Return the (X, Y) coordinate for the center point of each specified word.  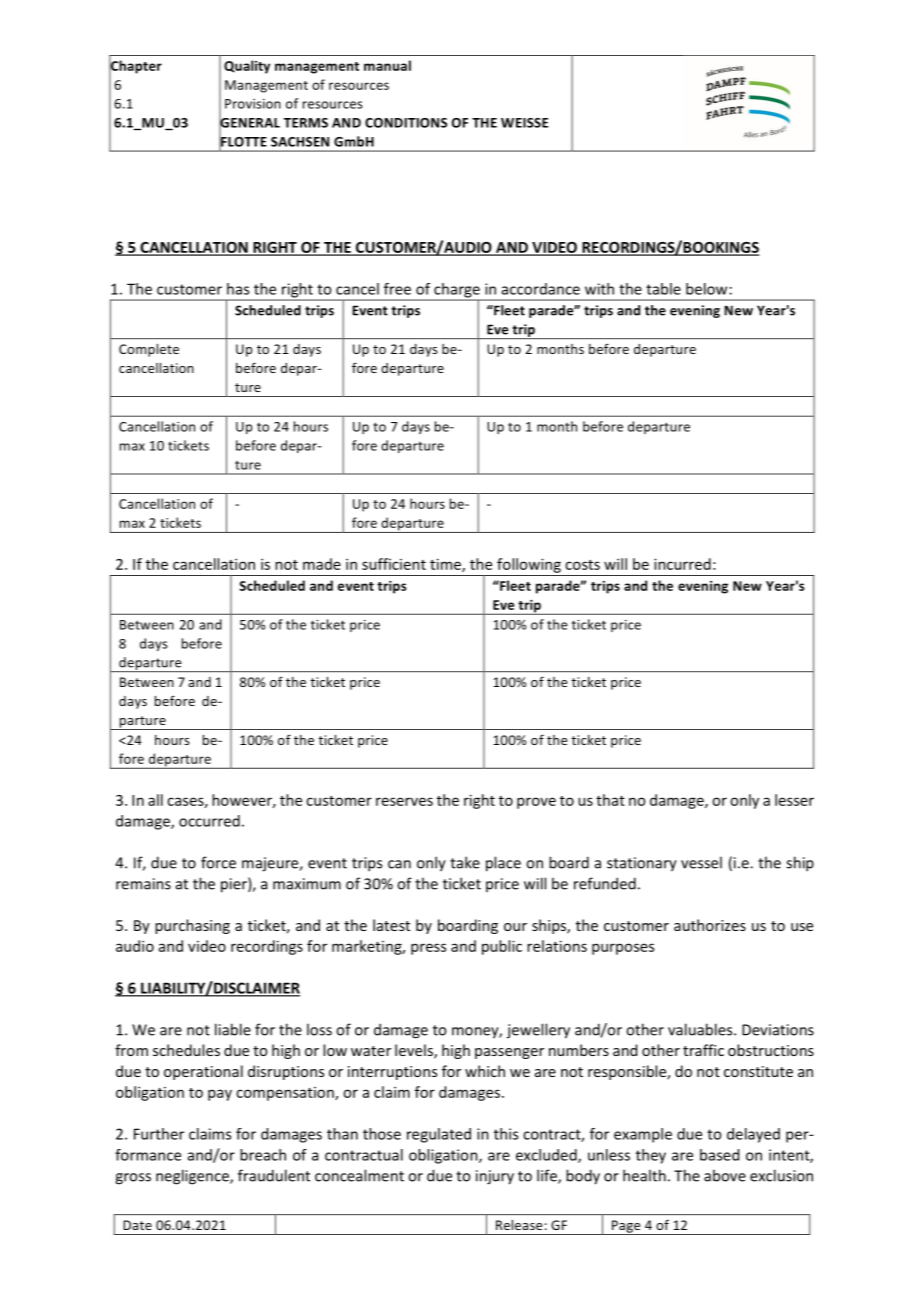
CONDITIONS (406, 123)
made (322, 564)
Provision (253, 104)
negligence (193, 1177)
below (706, 289)
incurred (682, 564)
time (446, 565)
